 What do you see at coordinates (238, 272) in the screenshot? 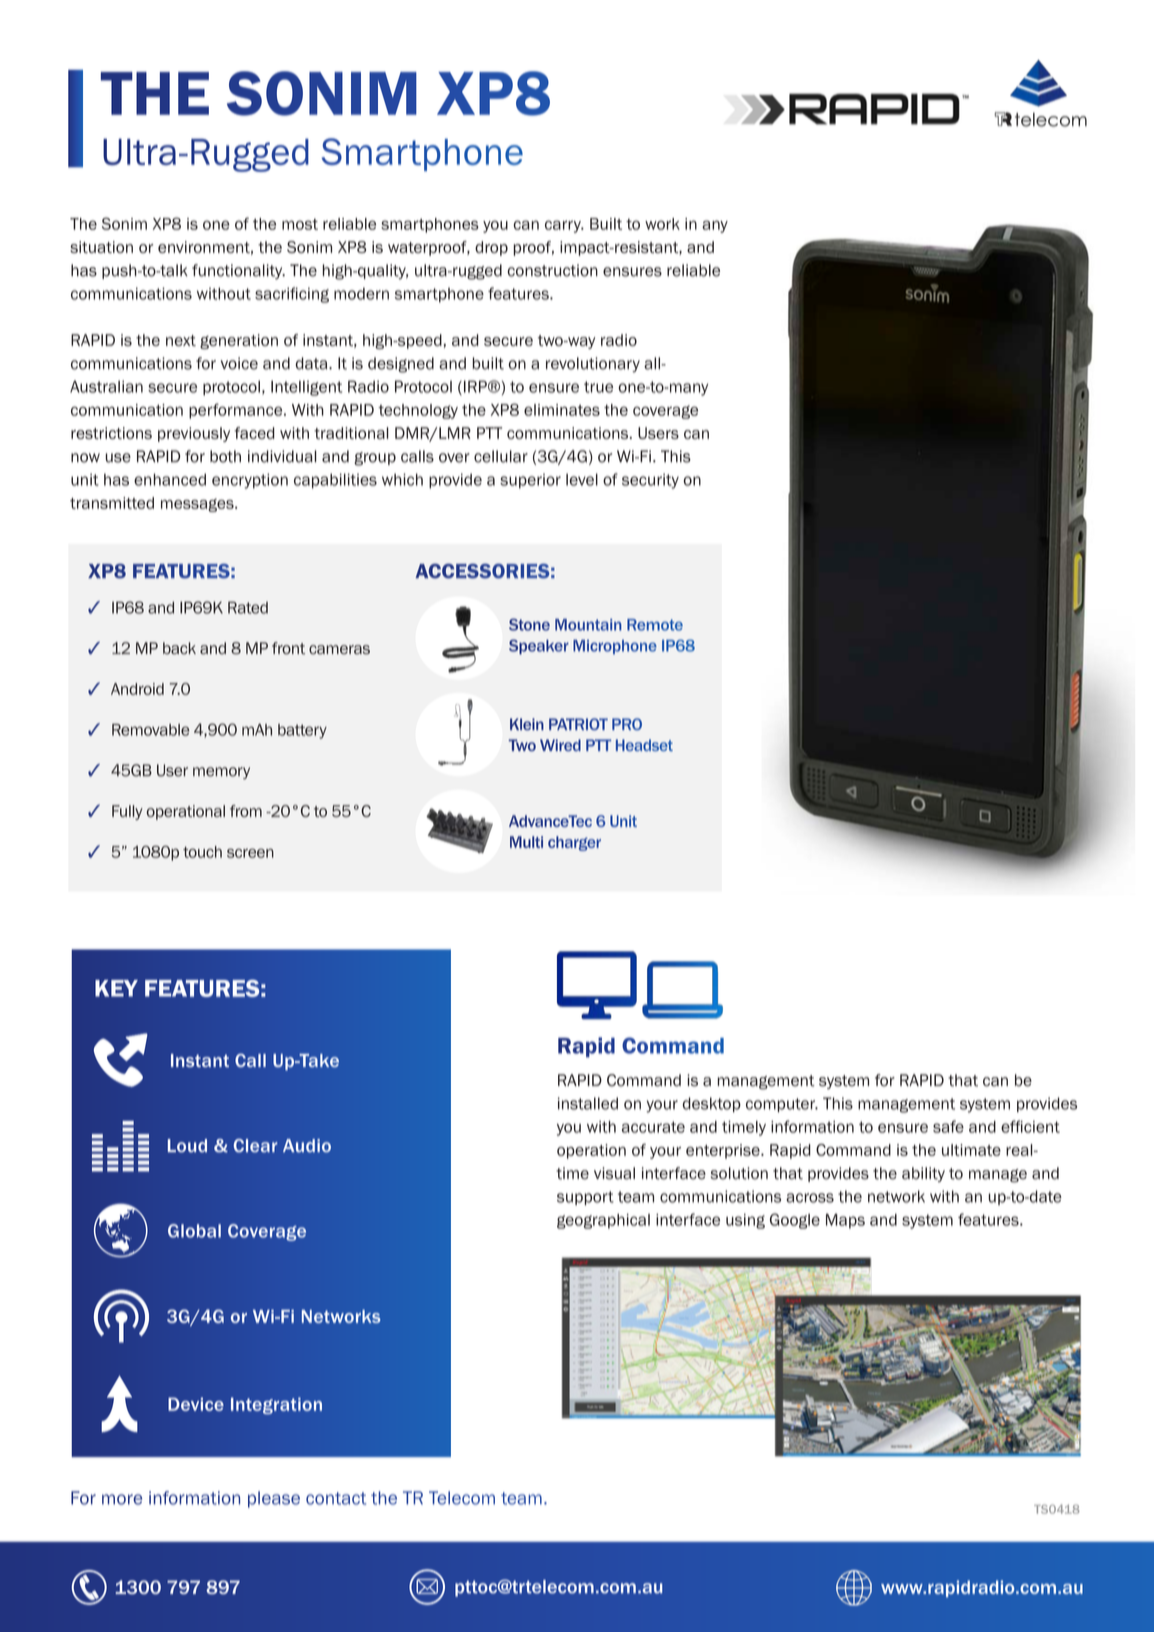
I see `functionality` at bounding box center [238, 272].
